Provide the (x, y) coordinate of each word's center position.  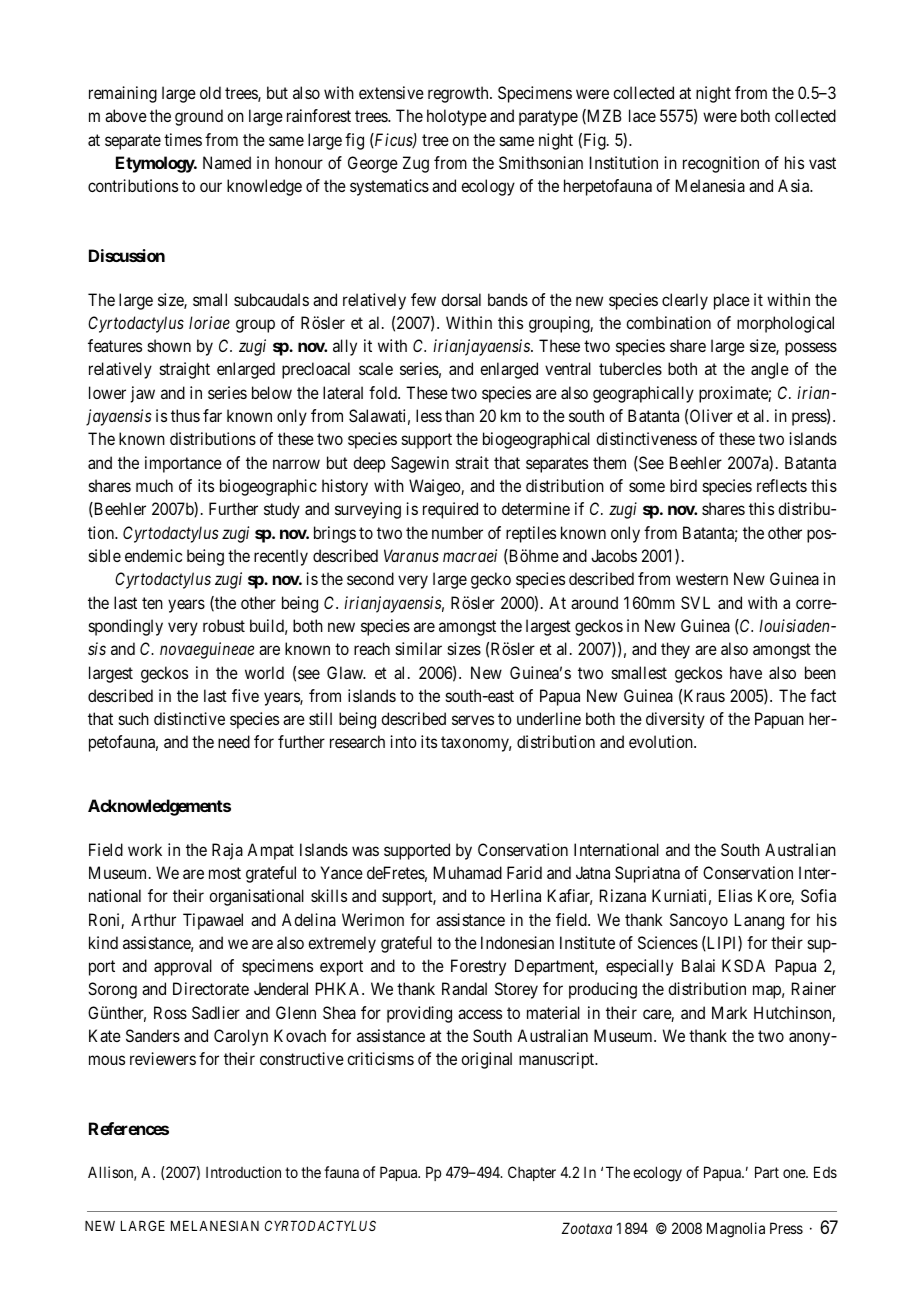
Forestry (478, 967)
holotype (457, 117)
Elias (735, 895)
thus (185, 415)
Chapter (532, 1173)
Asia (795, 185)
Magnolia (736, 1230)
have (746, 672)
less (429, 415)
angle (770, 370)
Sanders (153, 1035)
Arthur (153, 919)
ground (199, 117)
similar (419, 648)
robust (224, 625)
